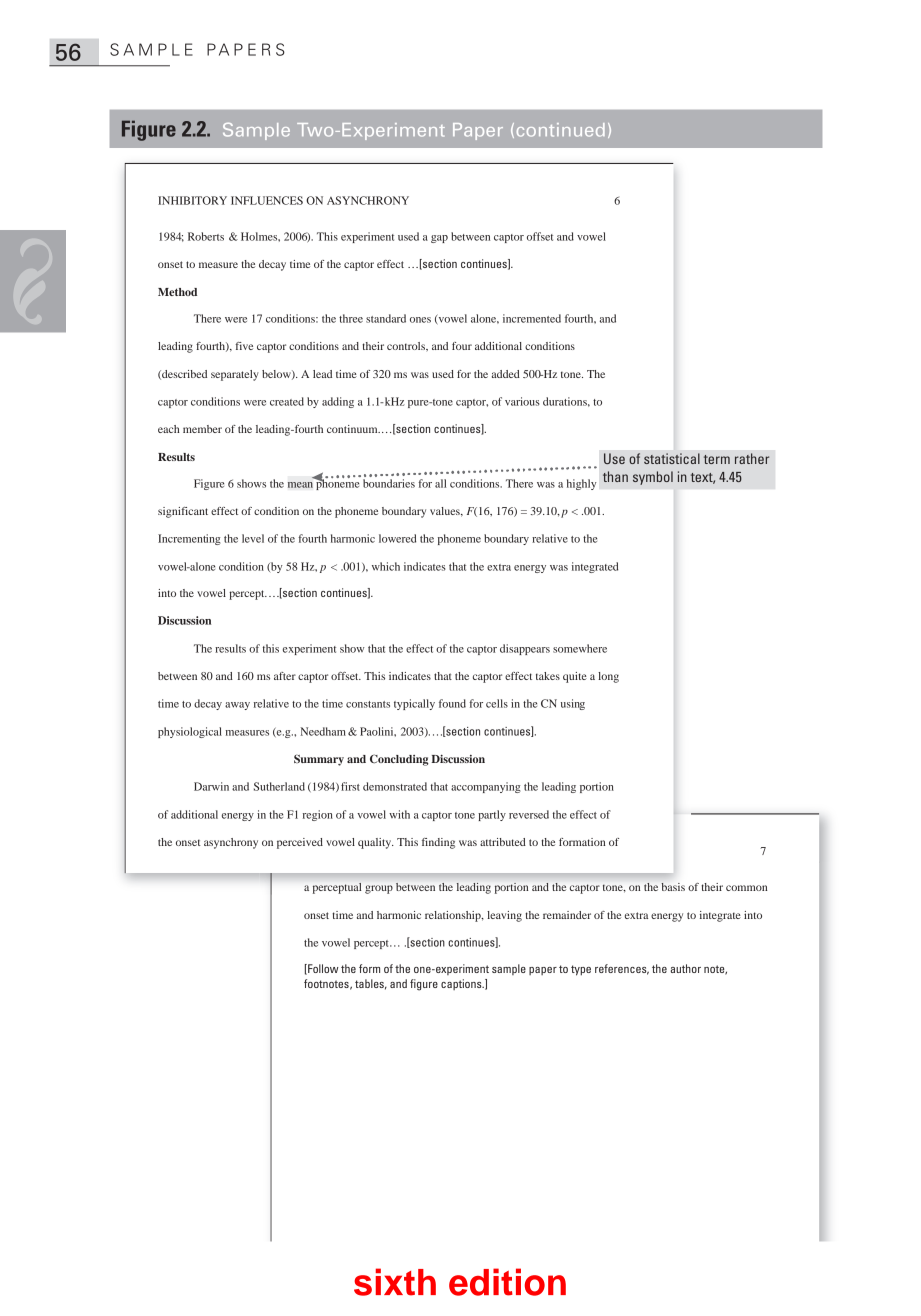 Image resolution: width=921 pixels, height=1316 pixels. I want to click on found, so click(452, 703).
